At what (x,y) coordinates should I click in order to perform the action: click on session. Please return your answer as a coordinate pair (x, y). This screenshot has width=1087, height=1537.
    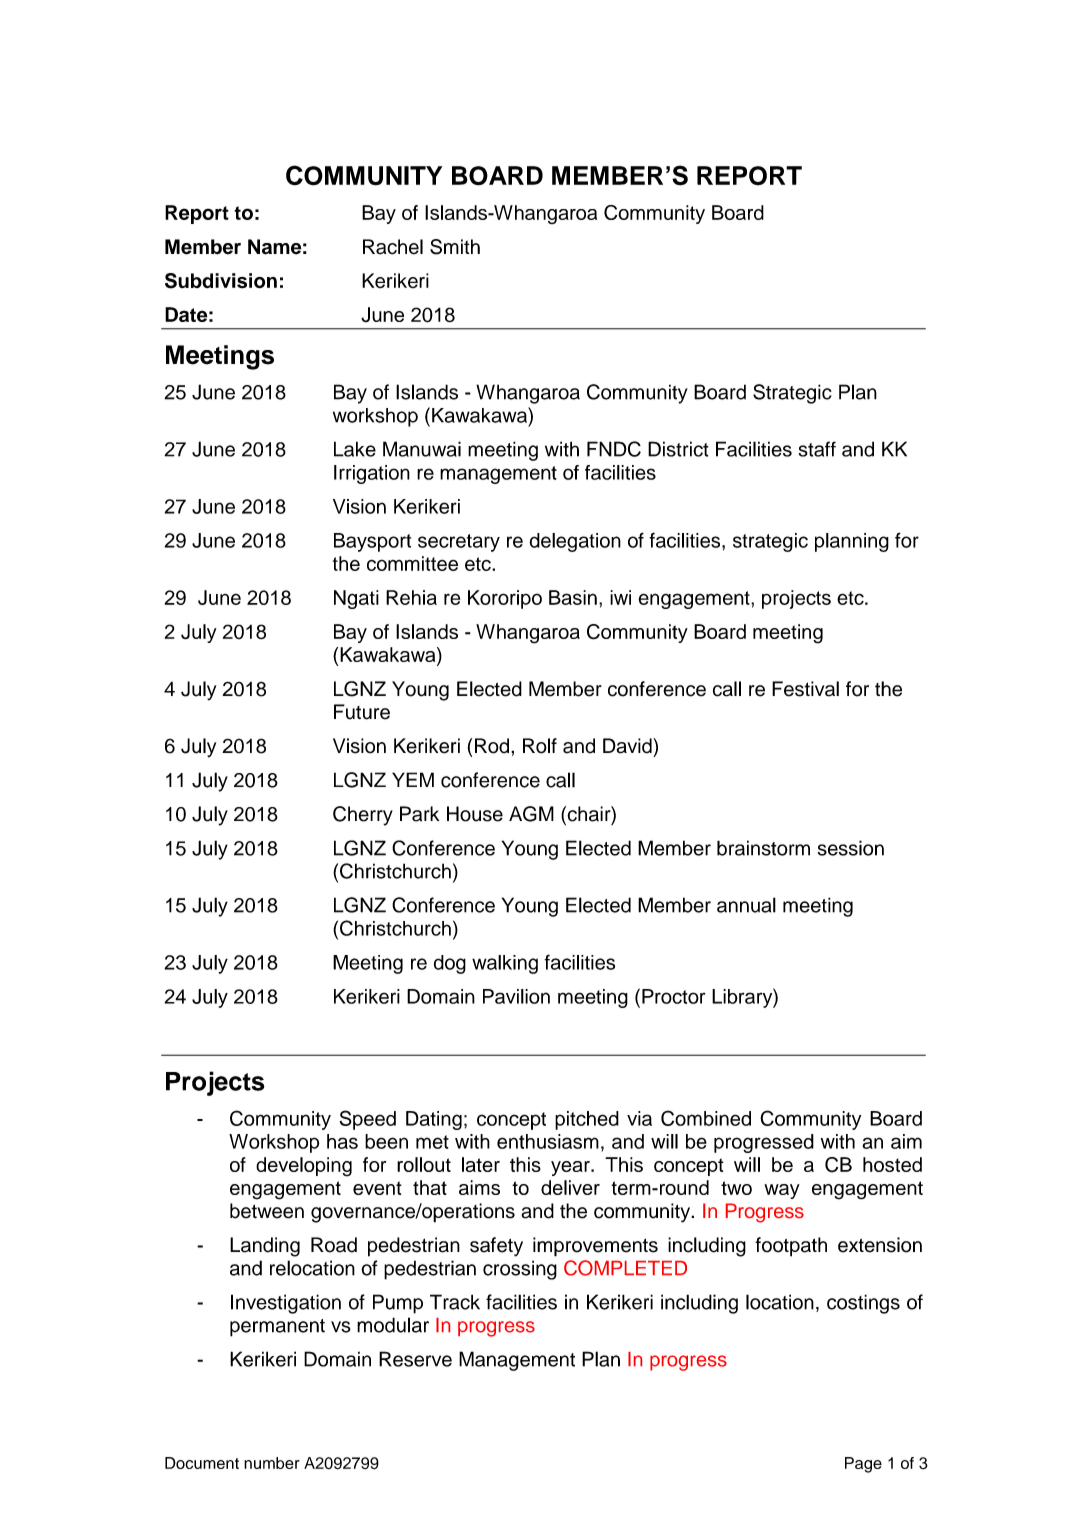
    Looking at the image, I should click on (851, 848).
